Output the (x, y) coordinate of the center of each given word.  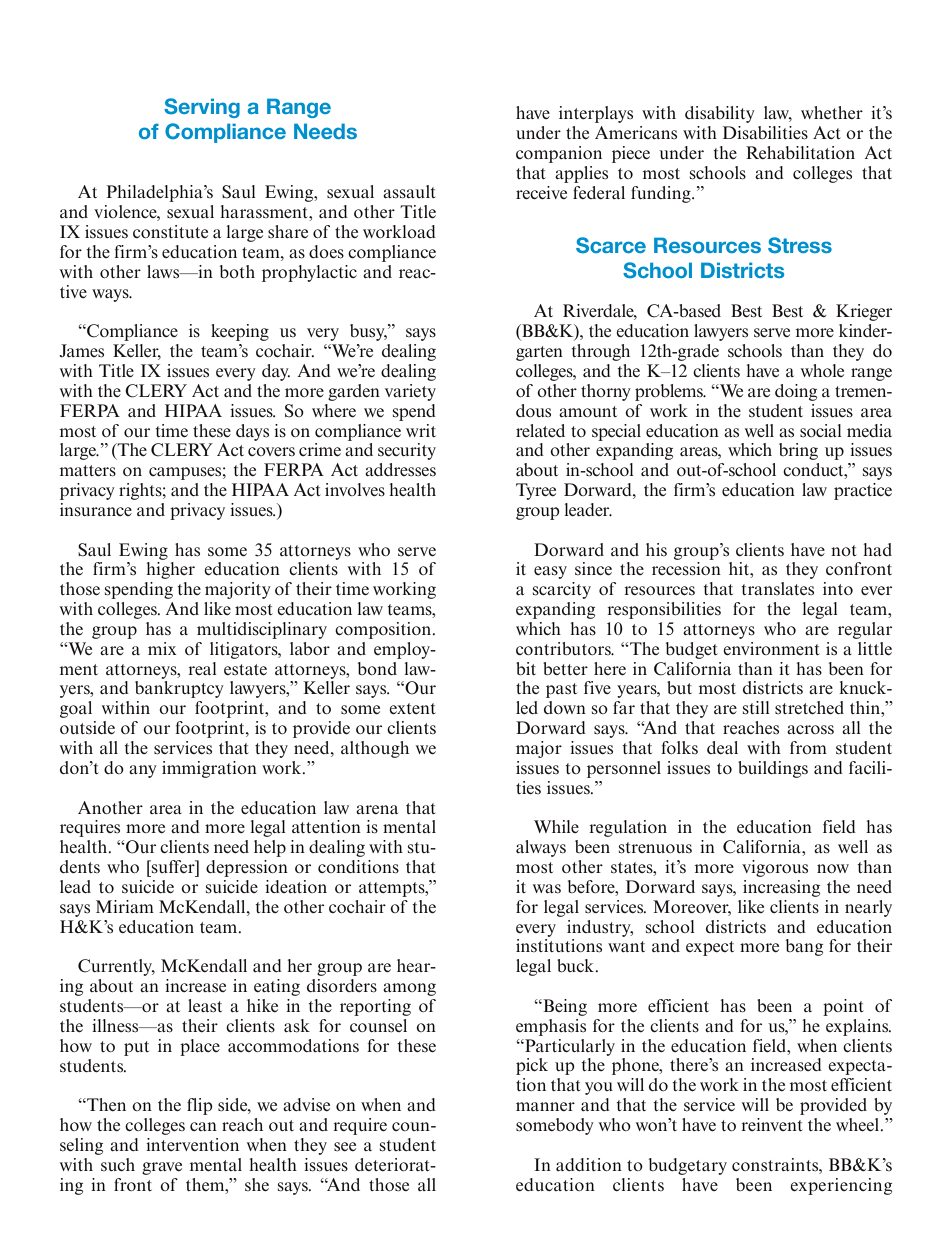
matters (87, 471)
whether (832, 112)
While (556, 826)
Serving (202, 108)
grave (162, 1168)
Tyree (536, 491)
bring (798, 451)
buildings (773, 769)
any (143, 771)
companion (559, 154)
